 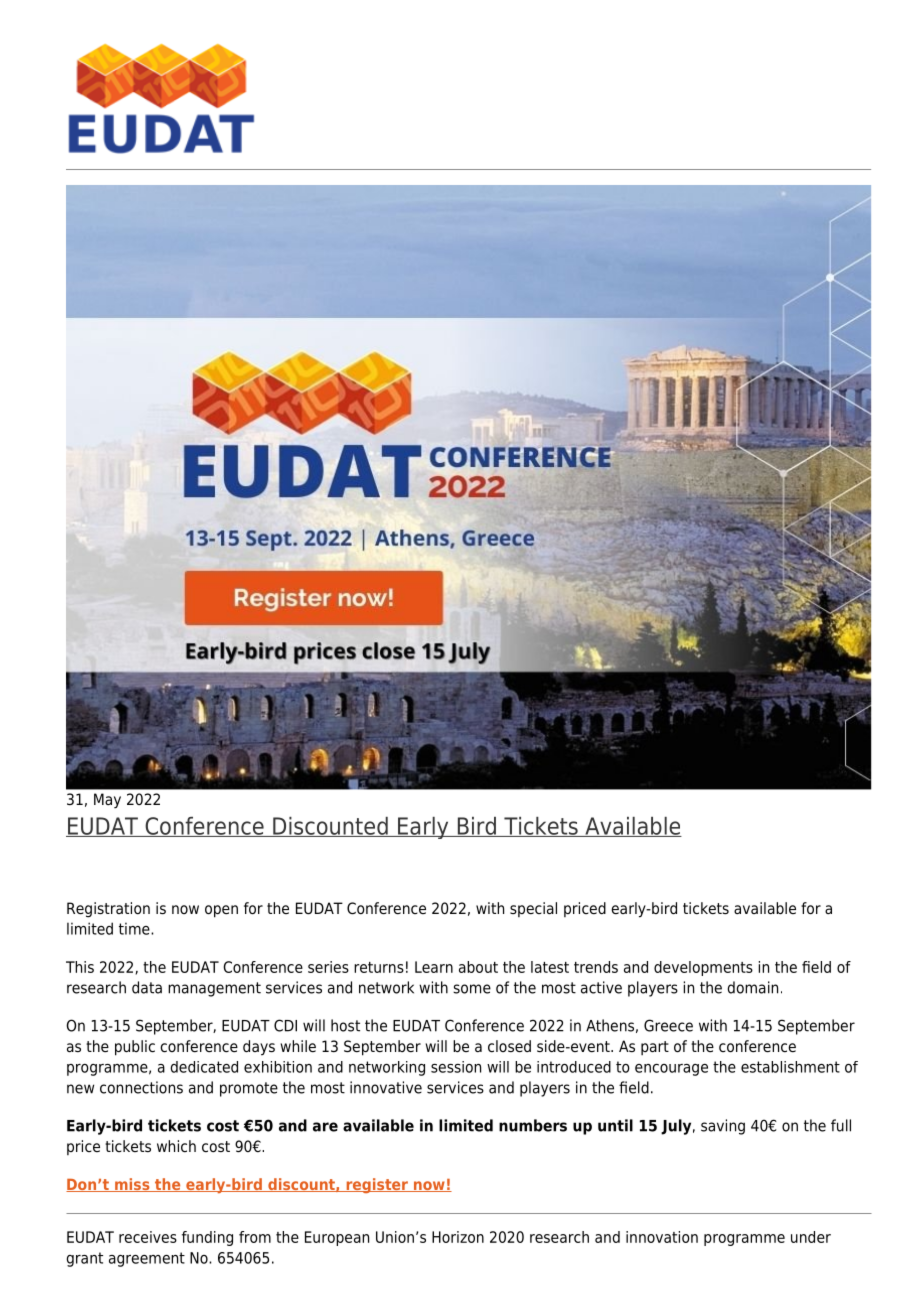 I want to click on saving, so click(x=723, y=1127).
